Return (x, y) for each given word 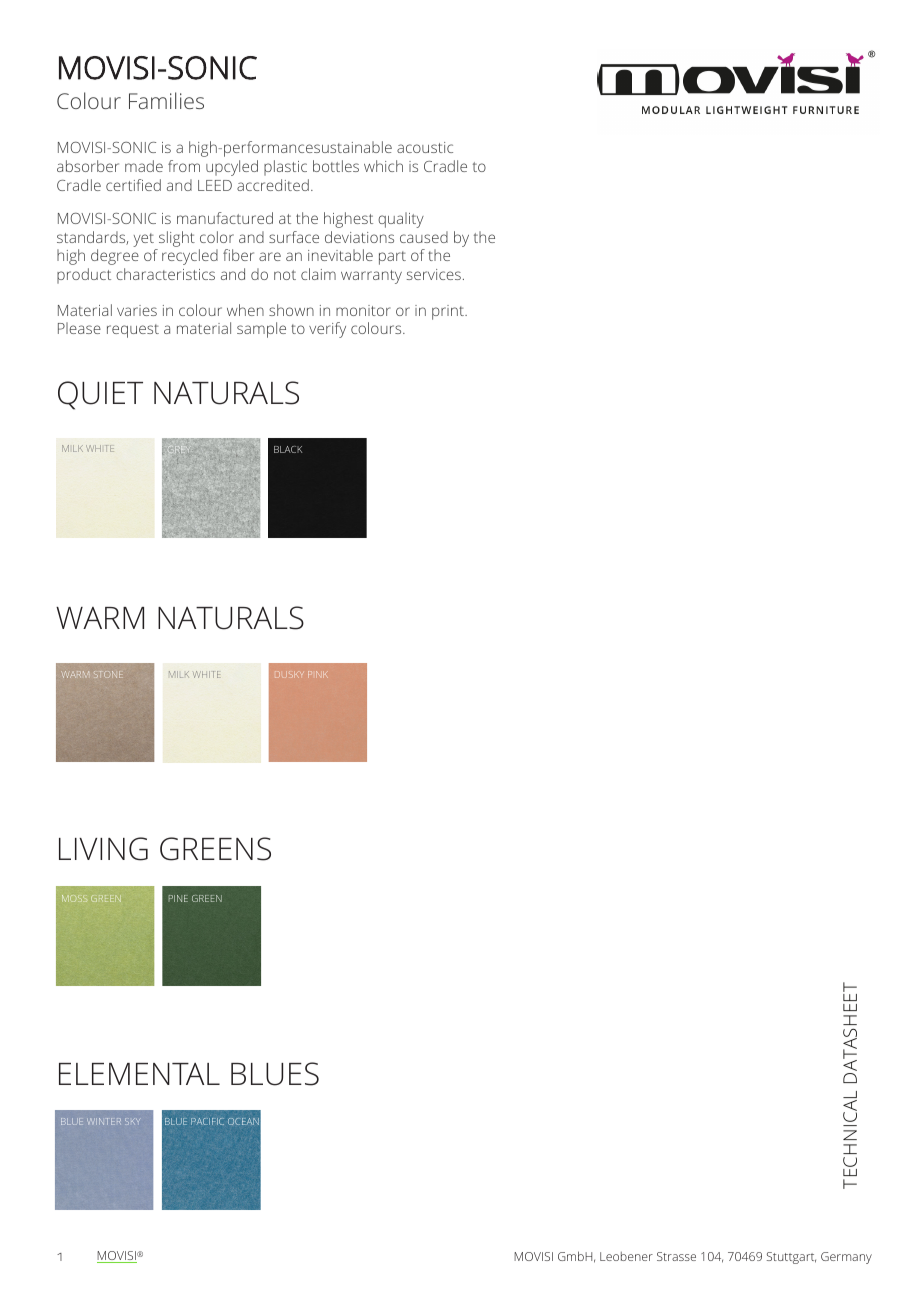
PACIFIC (207, 1121)
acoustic (425, 147)
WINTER (104, 1121)
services (434, 274)
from (184, 166)
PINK (318, 674)
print (449, 312)
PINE (178, 898)
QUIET (100, 395)
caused (424, 237)
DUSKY (288, 674)
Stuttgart (791, 1258)
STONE (107, 674)
